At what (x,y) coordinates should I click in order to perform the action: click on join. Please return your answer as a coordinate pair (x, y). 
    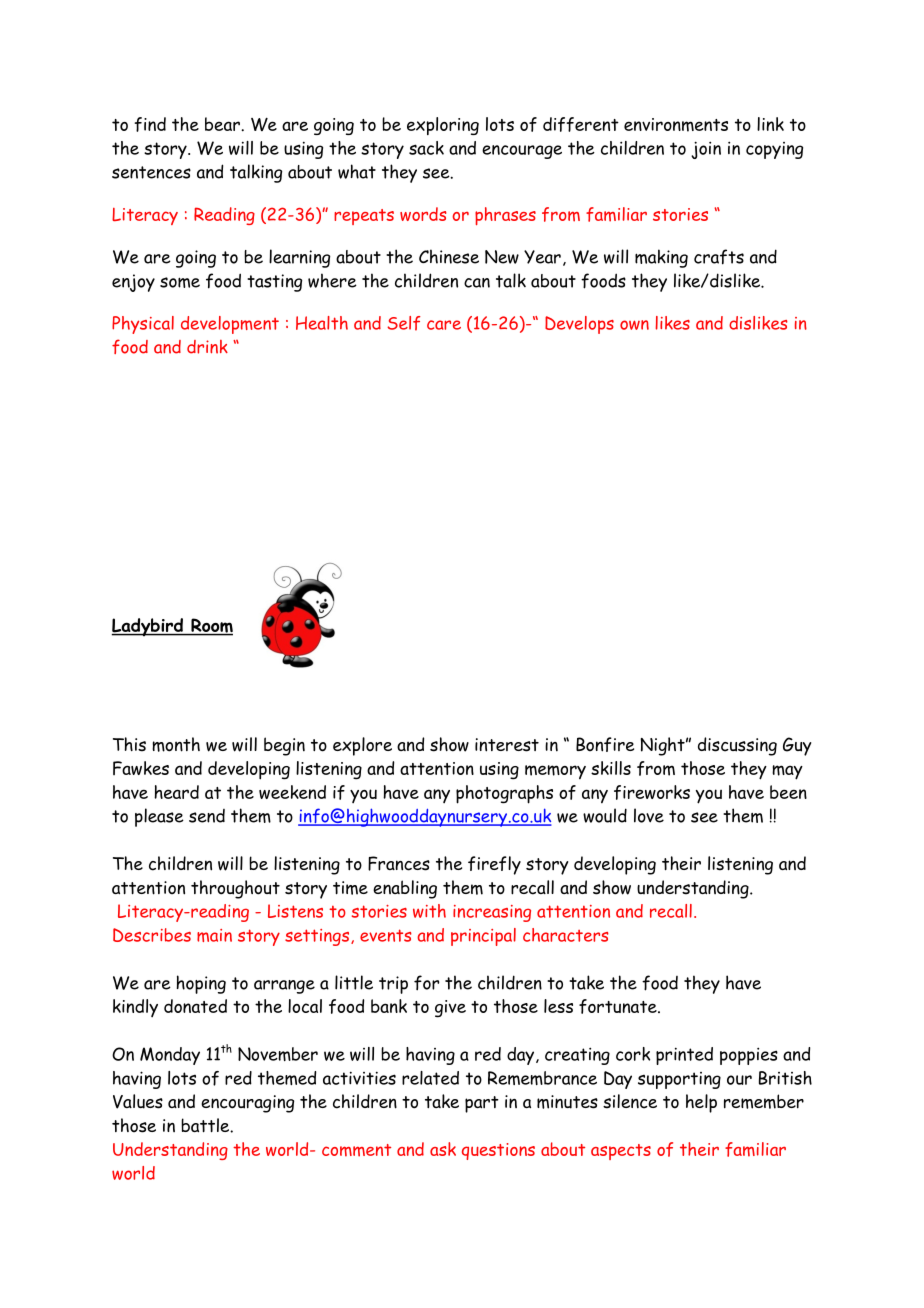
    Looking at the image, I should click on (706, 150).
